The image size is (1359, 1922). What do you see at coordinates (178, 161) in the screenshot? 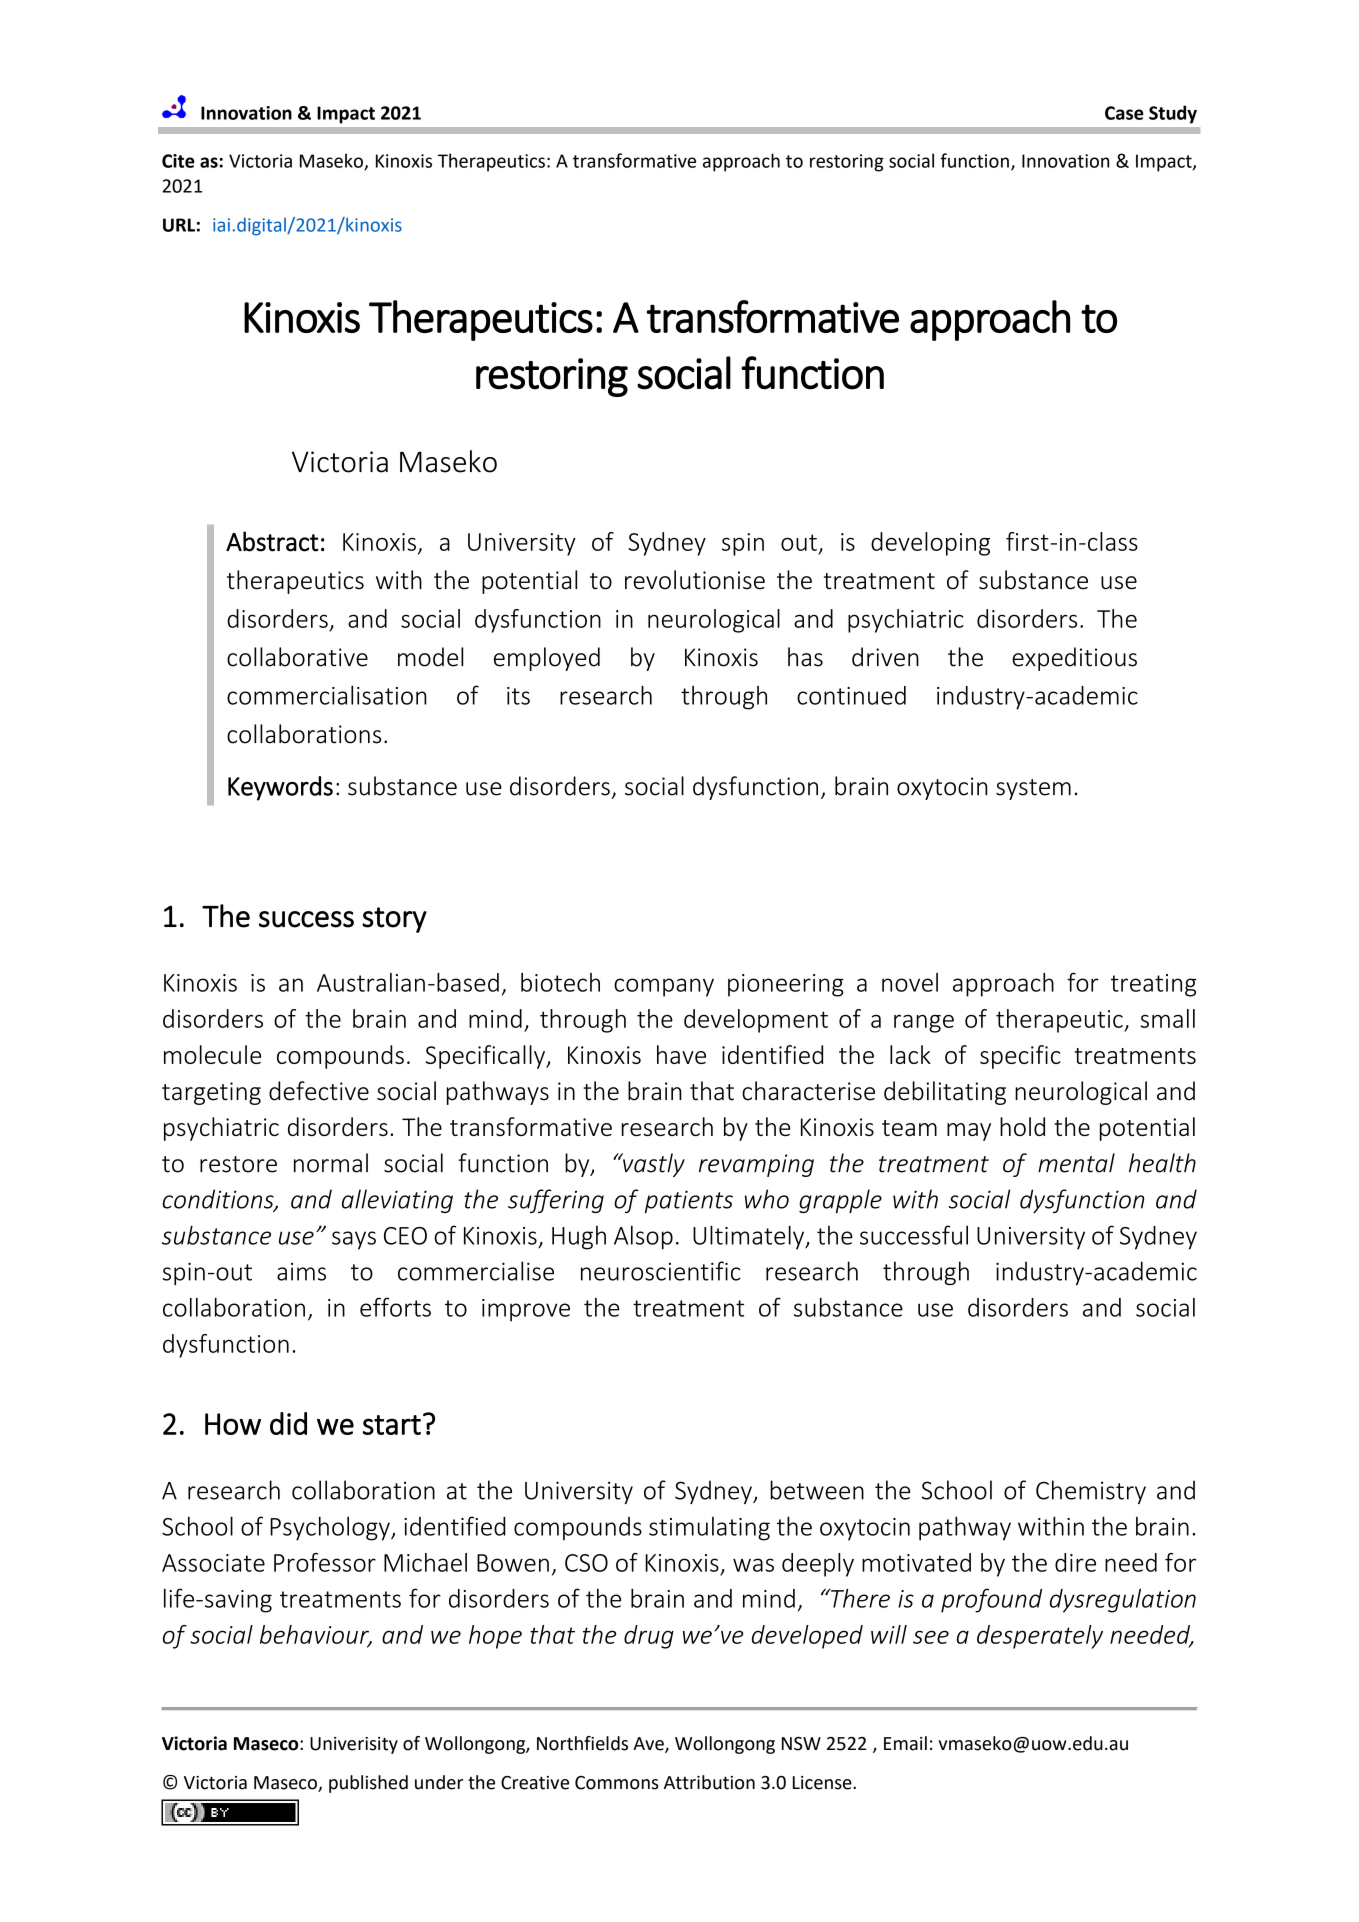
I see `Cite` at bounding box center [178, 161].
